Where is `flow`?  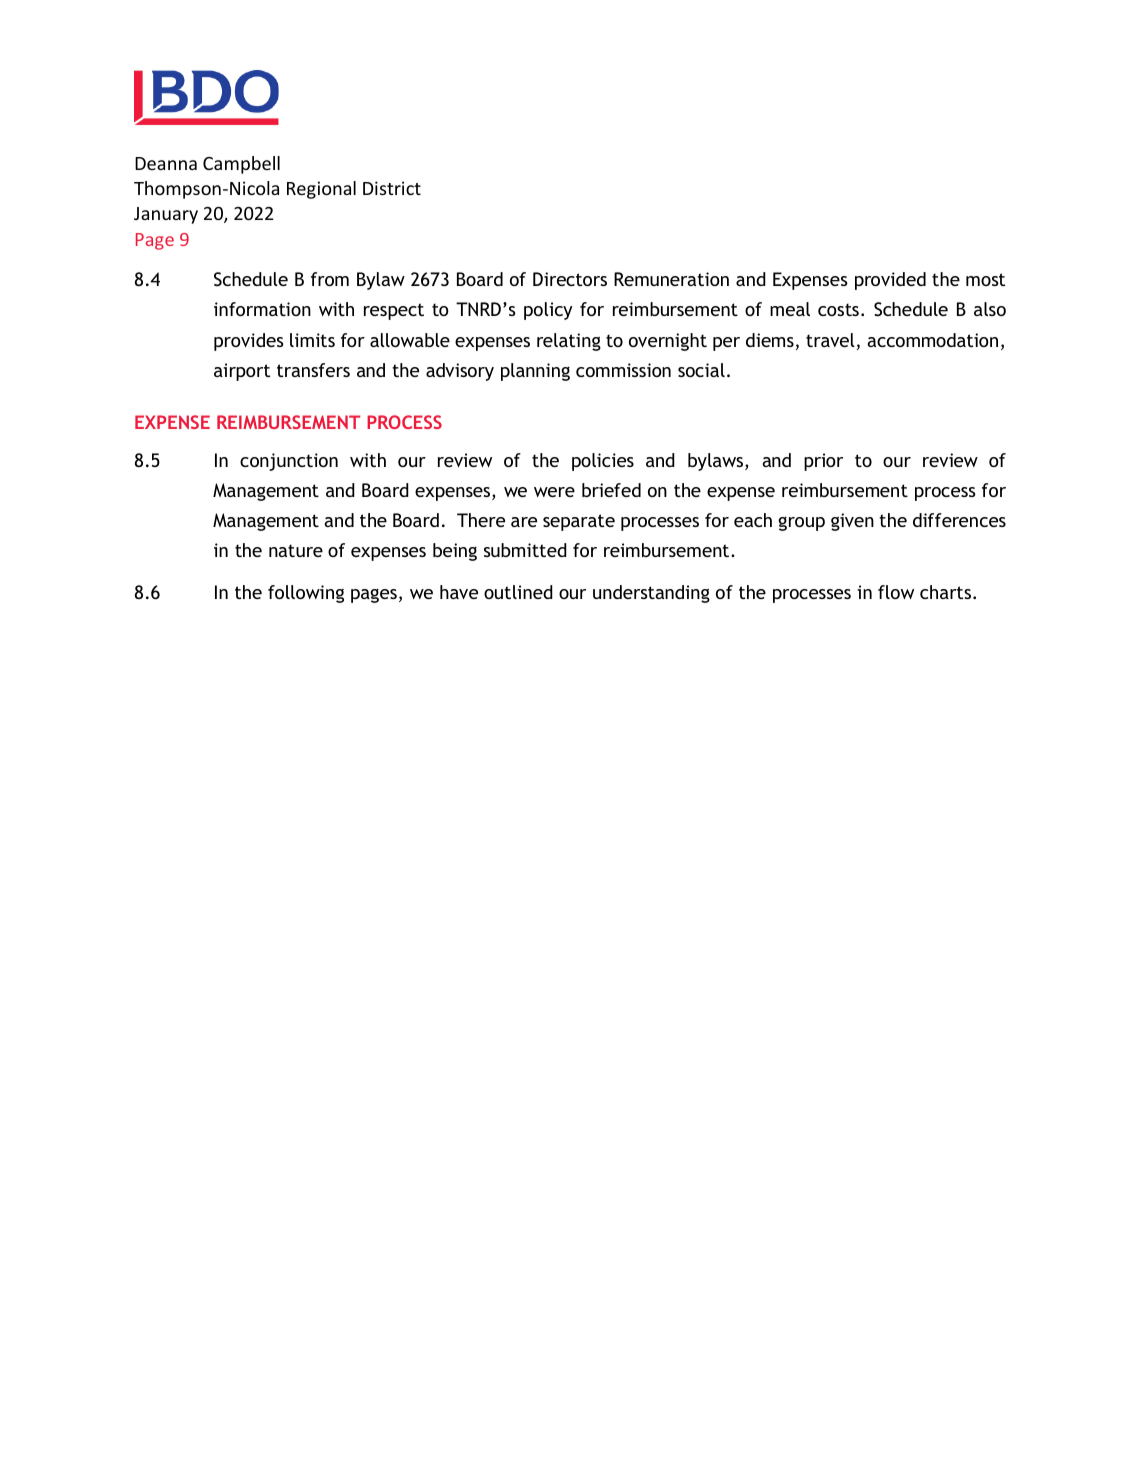 flow is located at coordinates (896, 592).
